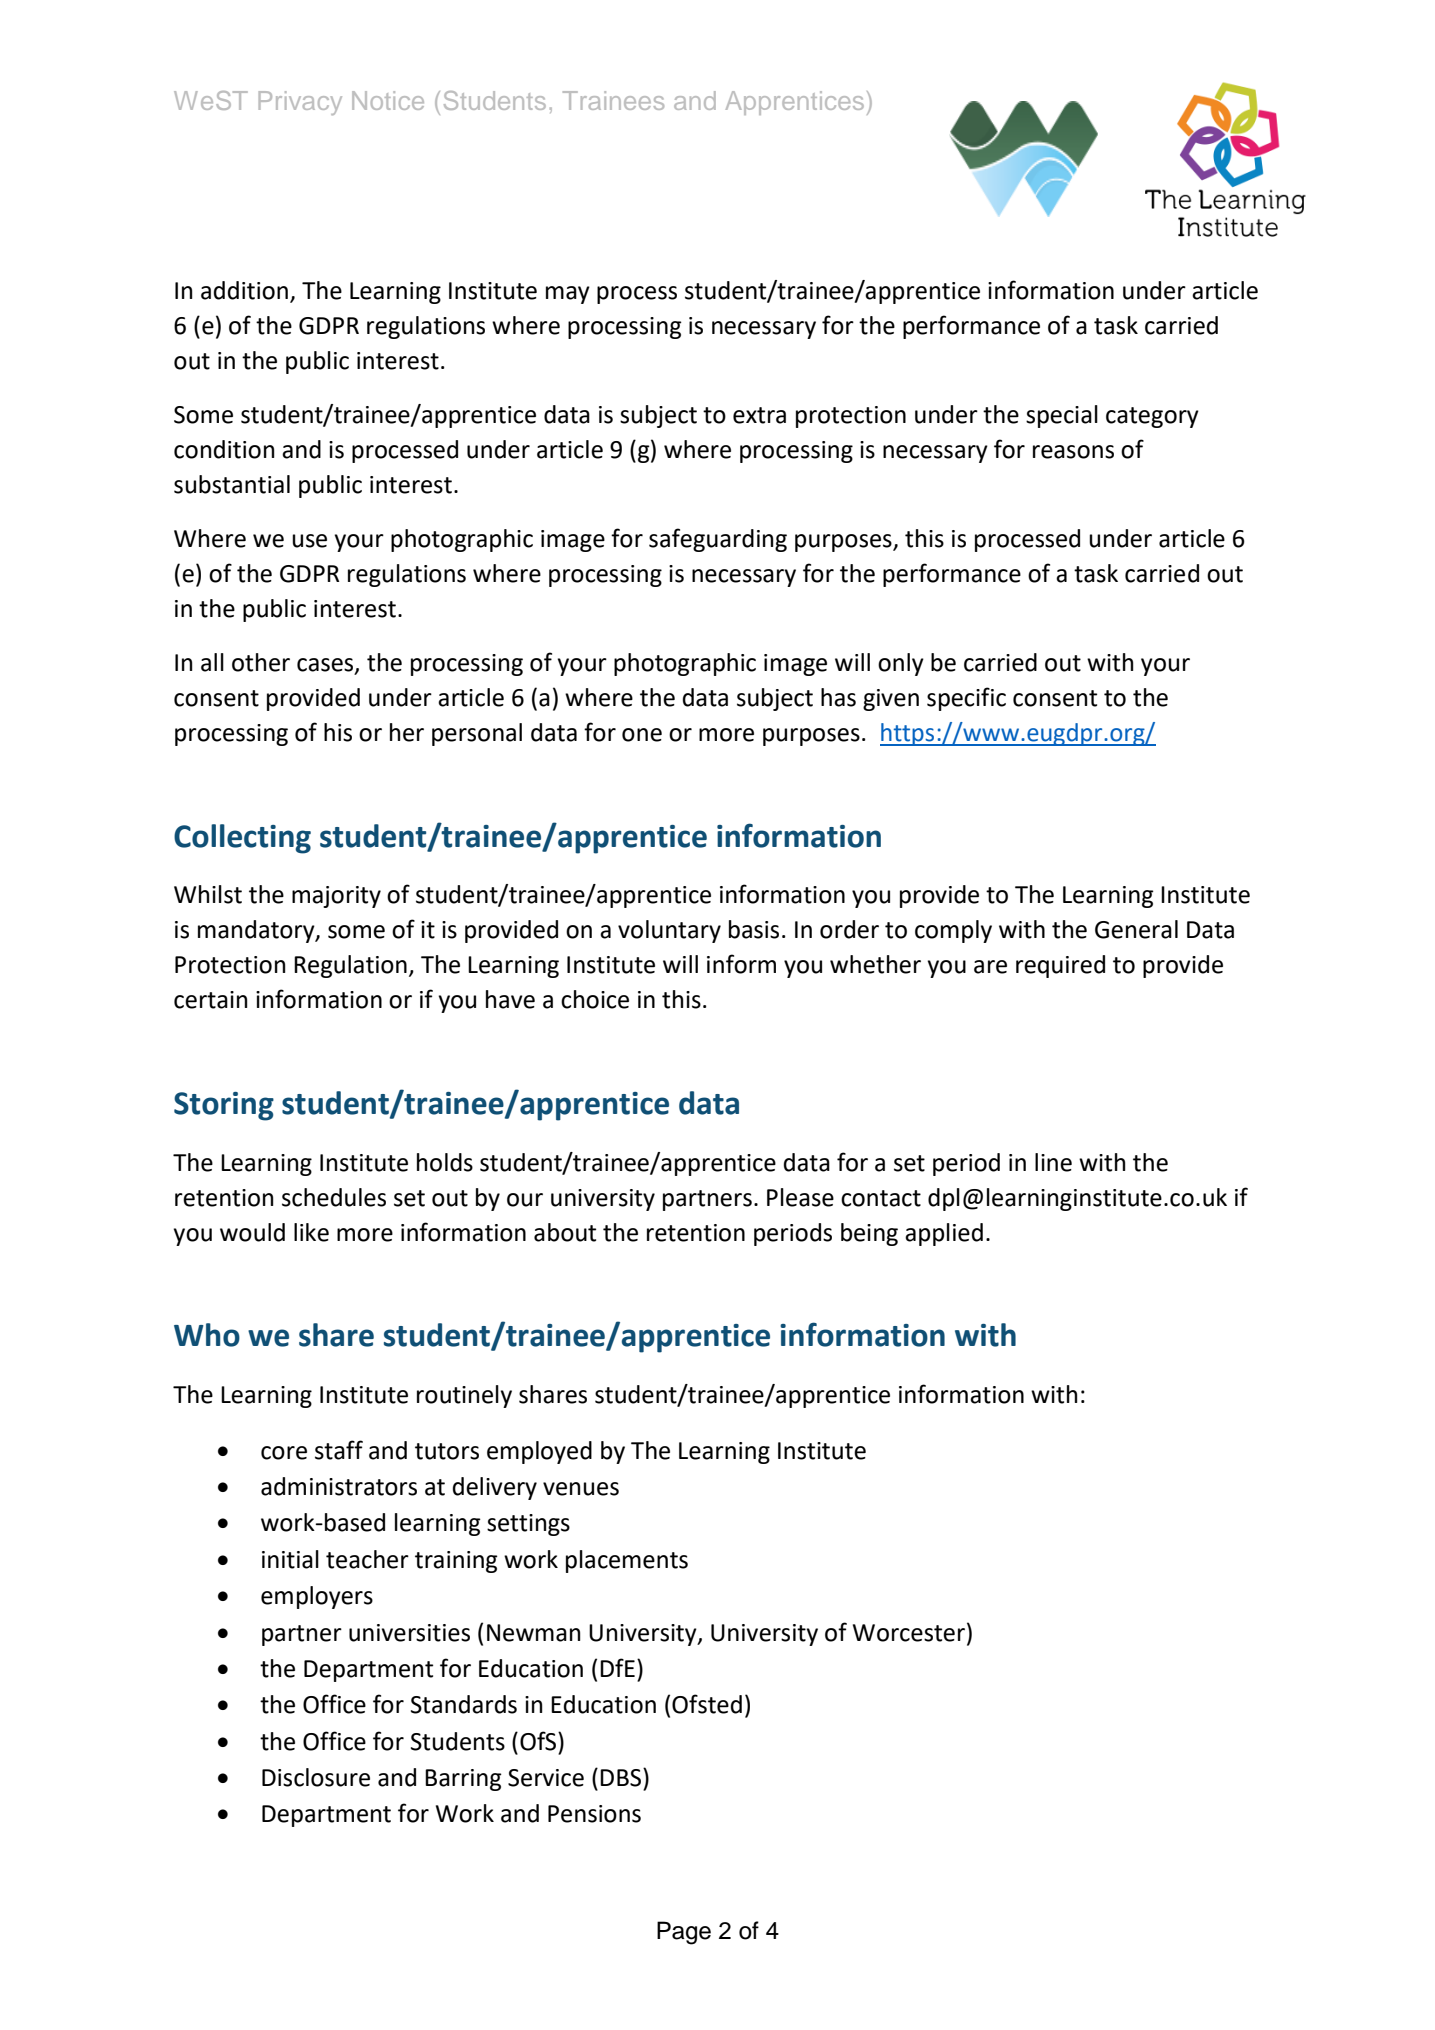 The width and height of the page is (1435, 2030). What do you see at coordinates (684, 1933) in the page?
I see `Page` at bounding box center [684, 1933].
